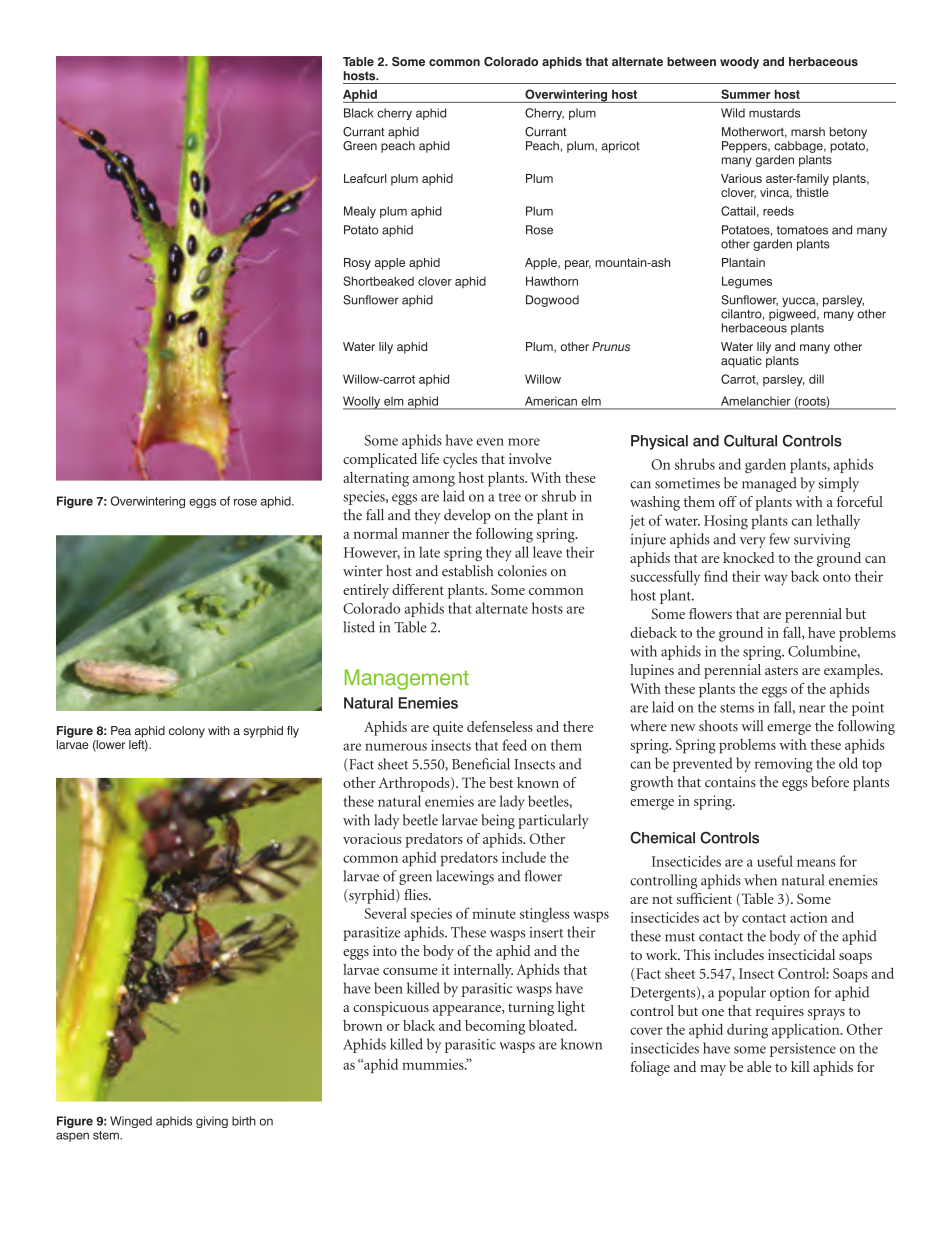 Image resolution: width=952 pixels, height=1233 pixels. Describe the element at coordinates (187, 732) in the image. I see `colony` at that location.
